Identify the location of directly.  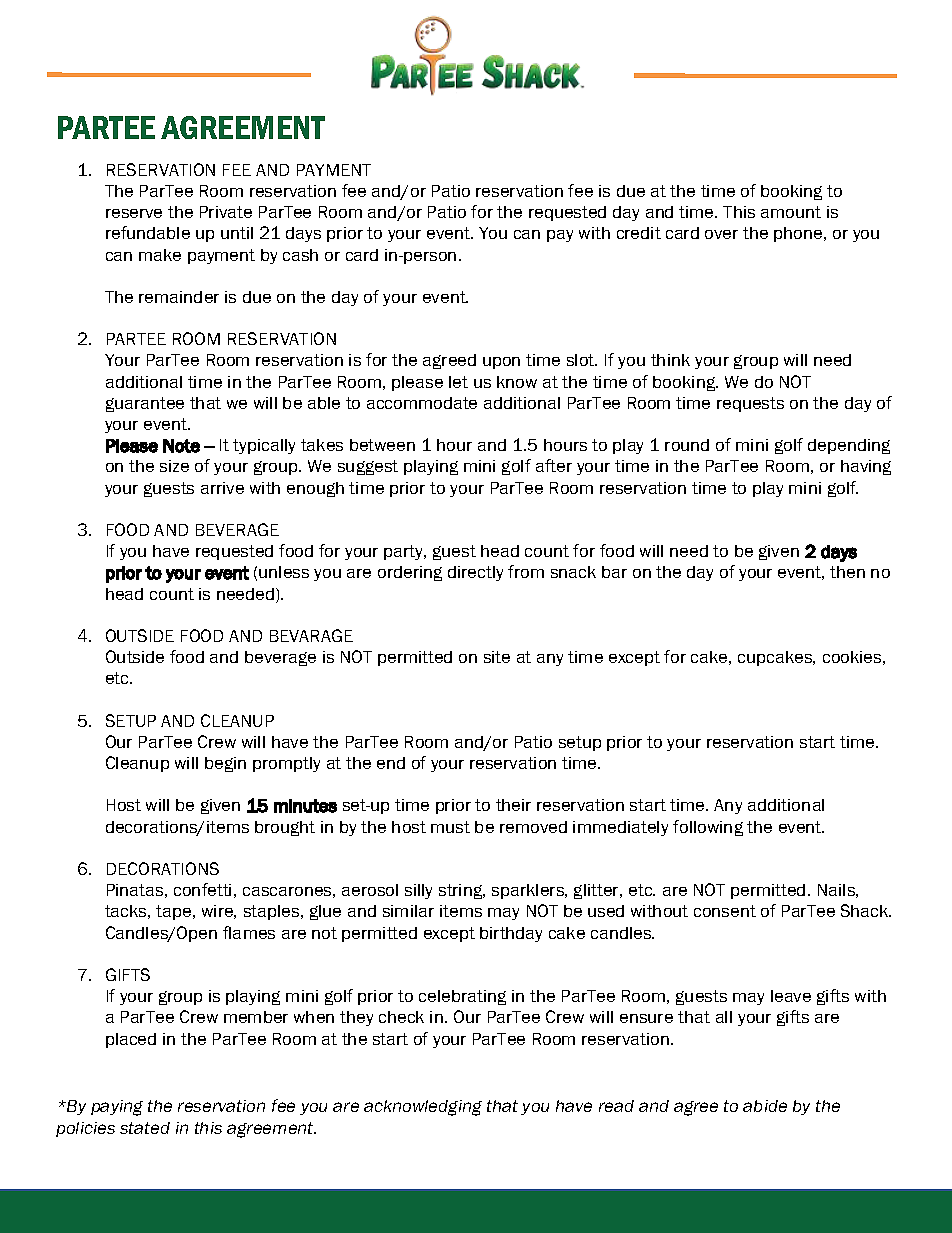
(475, 573).
